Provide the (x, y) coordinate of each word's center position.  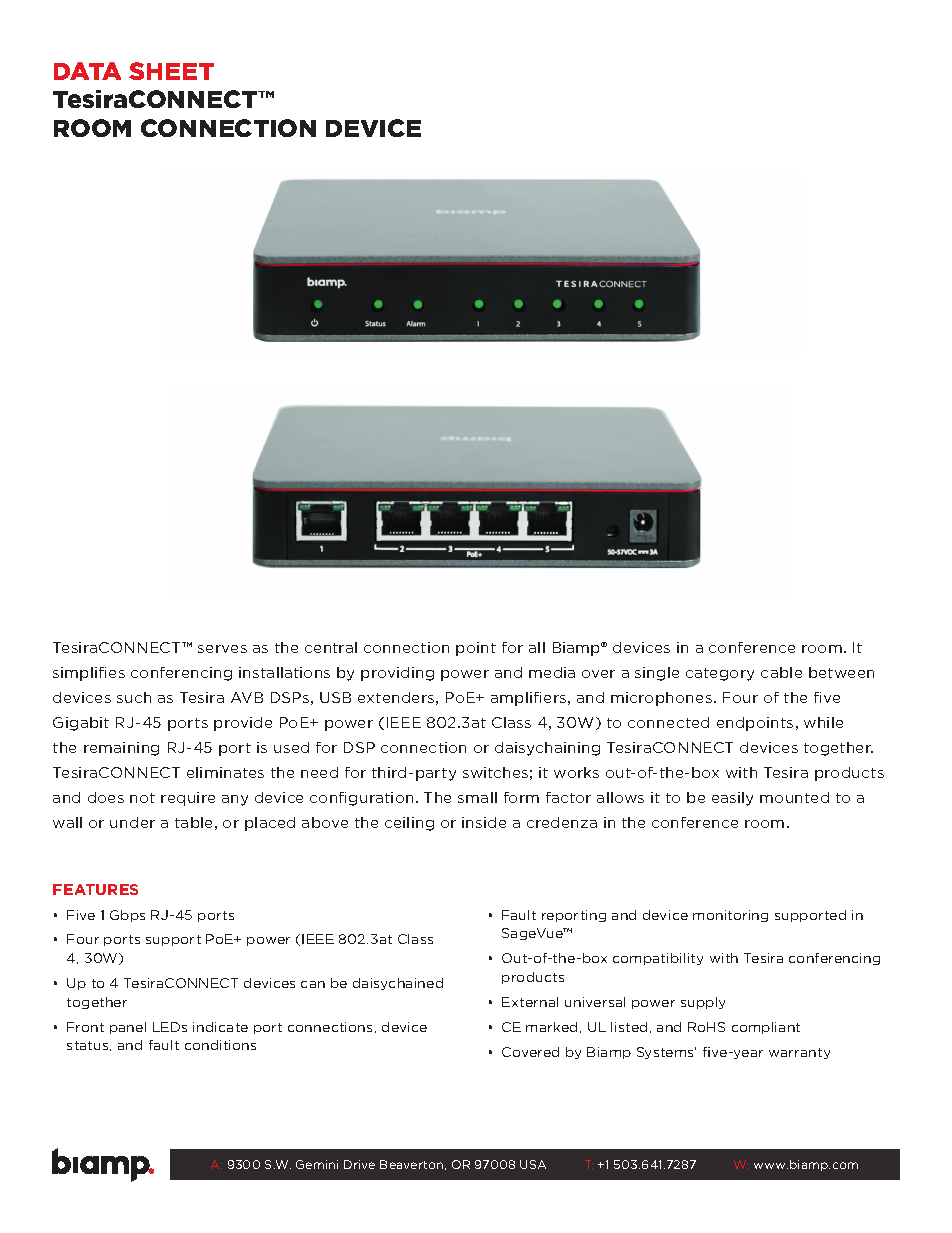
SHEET (171, 71)
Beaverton (413, 1165)
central (331, 647)
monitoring (730, 916)
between (841, 672)
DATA (87, 71)
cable (781, 672)
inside (484, 822)
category (720, 674)
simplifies (89, 674)
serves (222, 649)
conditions (220, 1045)
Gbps (127, 916)
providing (397, 674)
